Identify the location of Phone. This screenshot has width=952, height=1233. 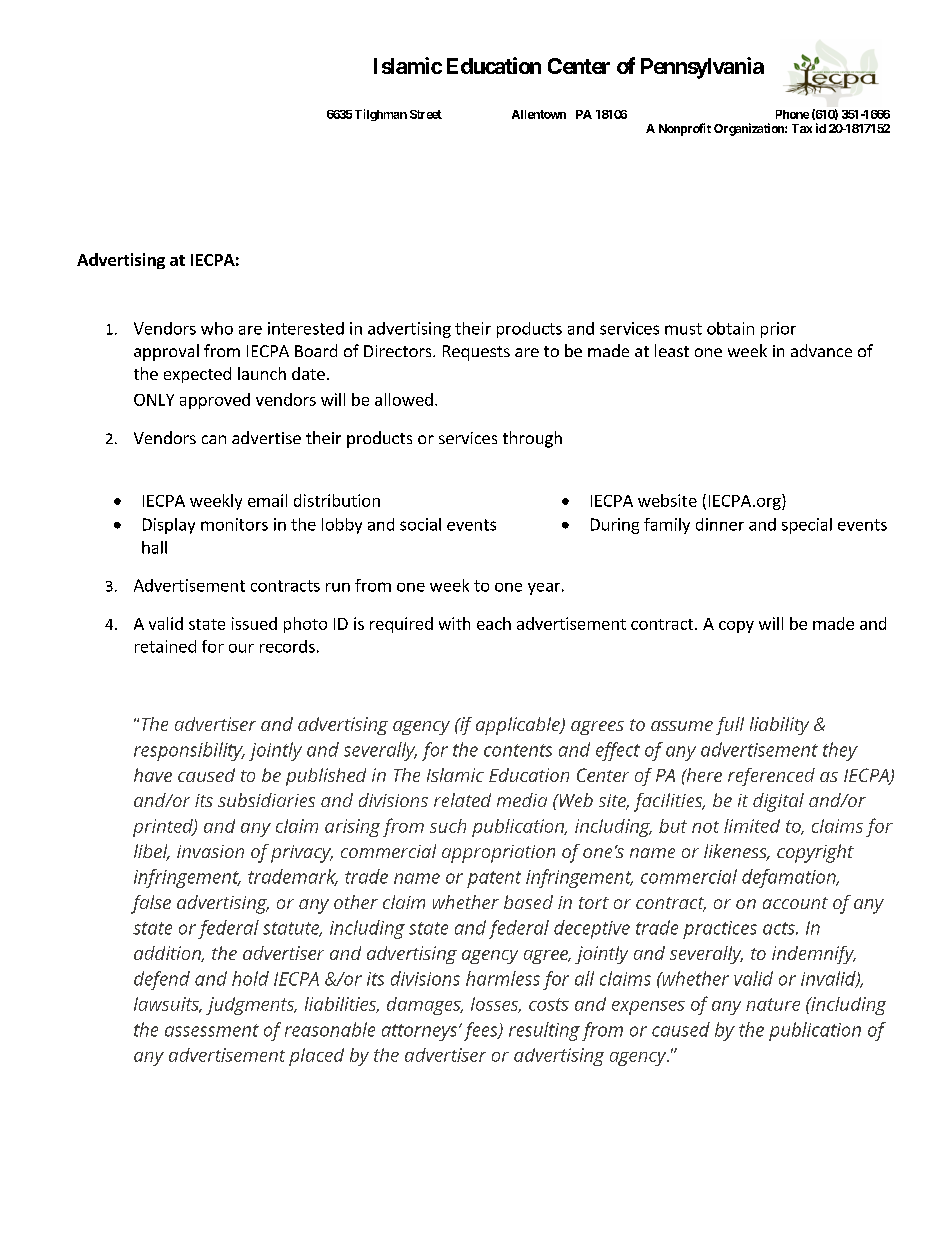
(792, 114).
